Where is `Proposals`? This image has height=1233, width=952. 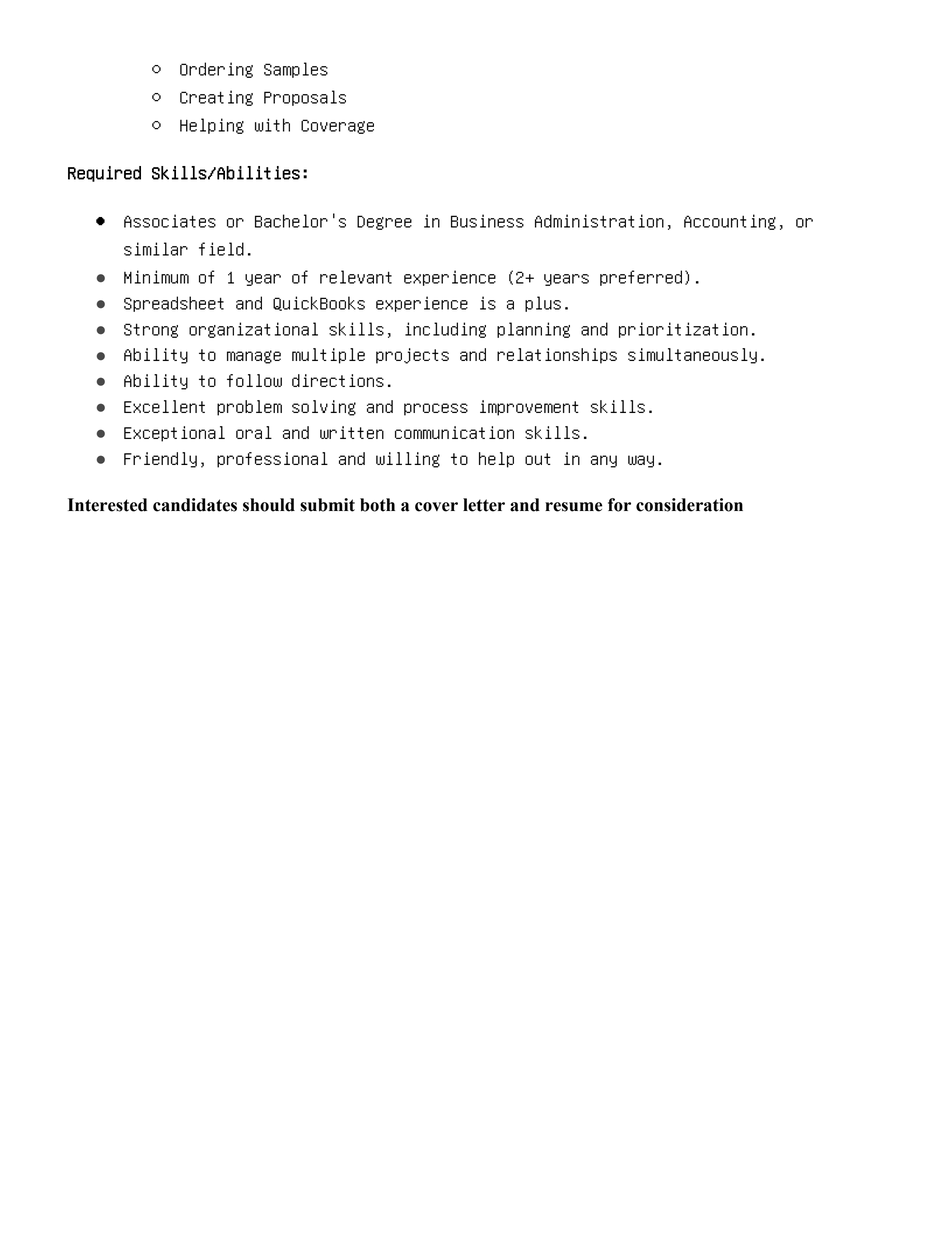 Proposals is located at coordinates (305, 98).
